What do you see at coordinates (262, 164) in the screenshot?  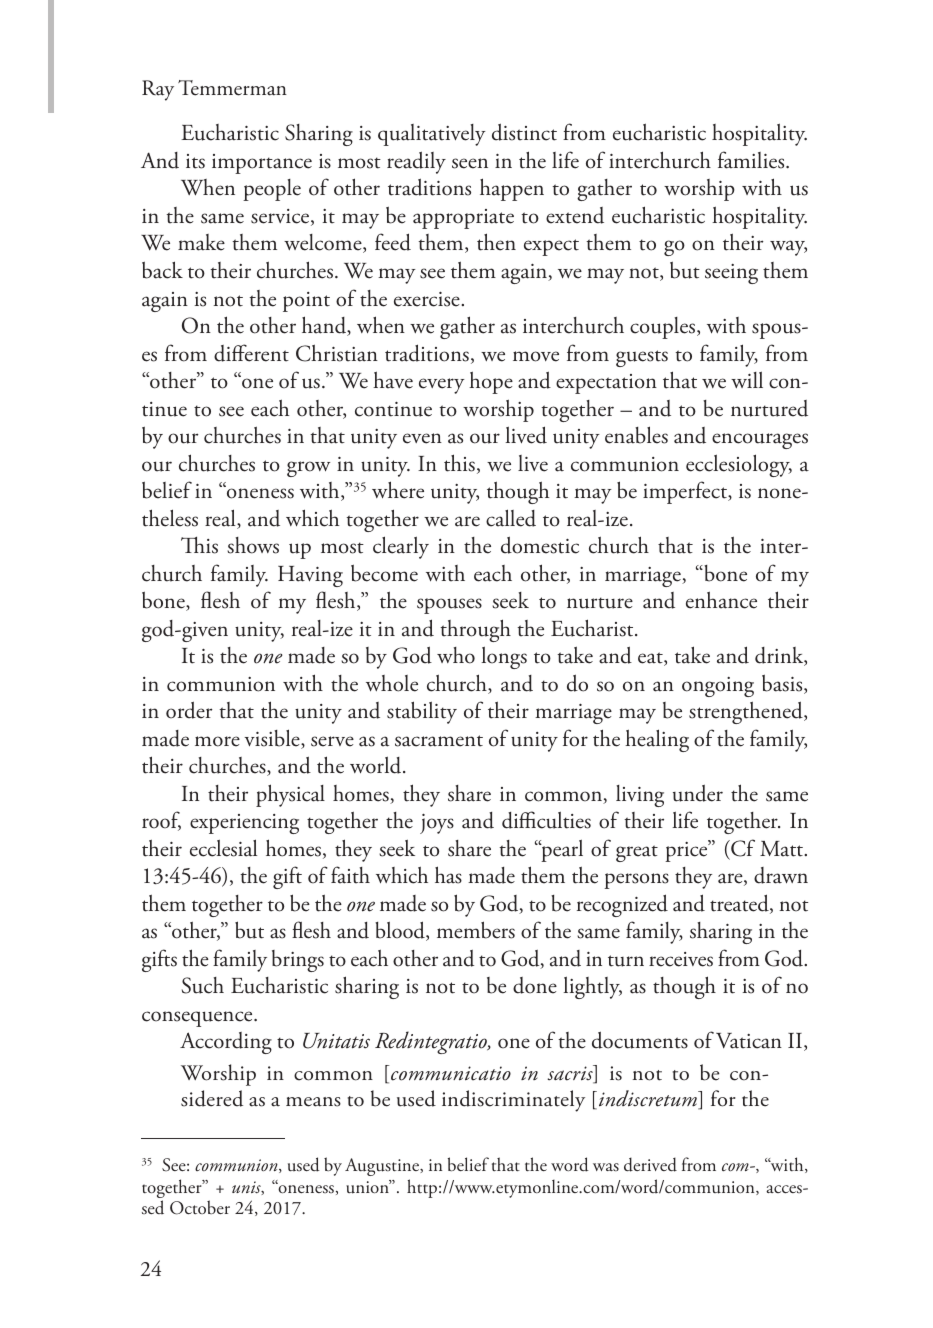 I see `importance` at bounding box center [262, 164].
